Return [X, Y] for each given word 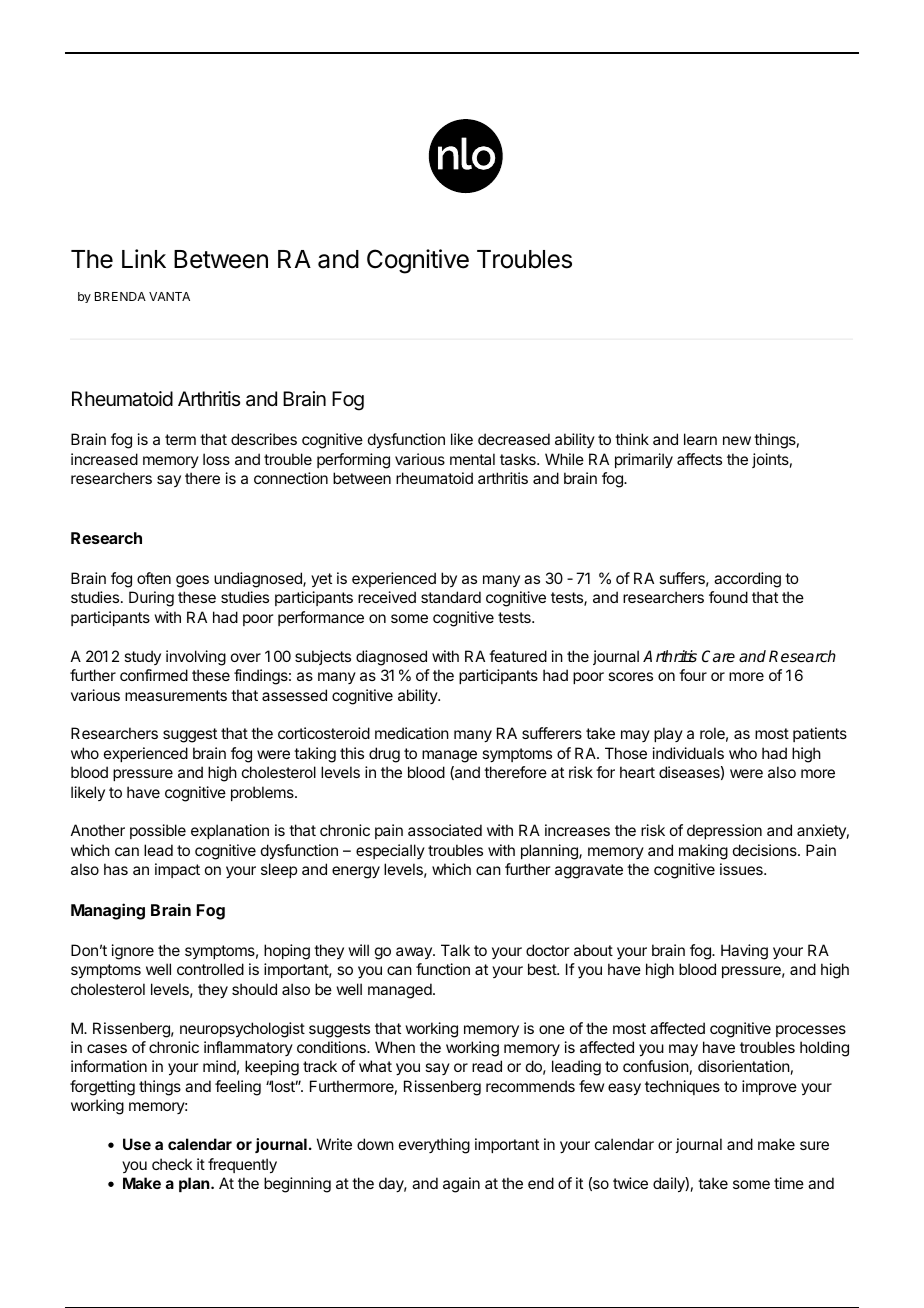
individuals [688, 753]
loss [216, 459]
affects [699, 459]
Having [744, 952]
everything [434, 1146]
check [172, 1164]
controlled [210, 969]
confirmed [154, 675]
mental [472, 459]
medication [412, 733]
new [737, 440]
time [789, 1183]
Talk [455, 950]
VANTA [169, 296]
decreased [514, 439]
